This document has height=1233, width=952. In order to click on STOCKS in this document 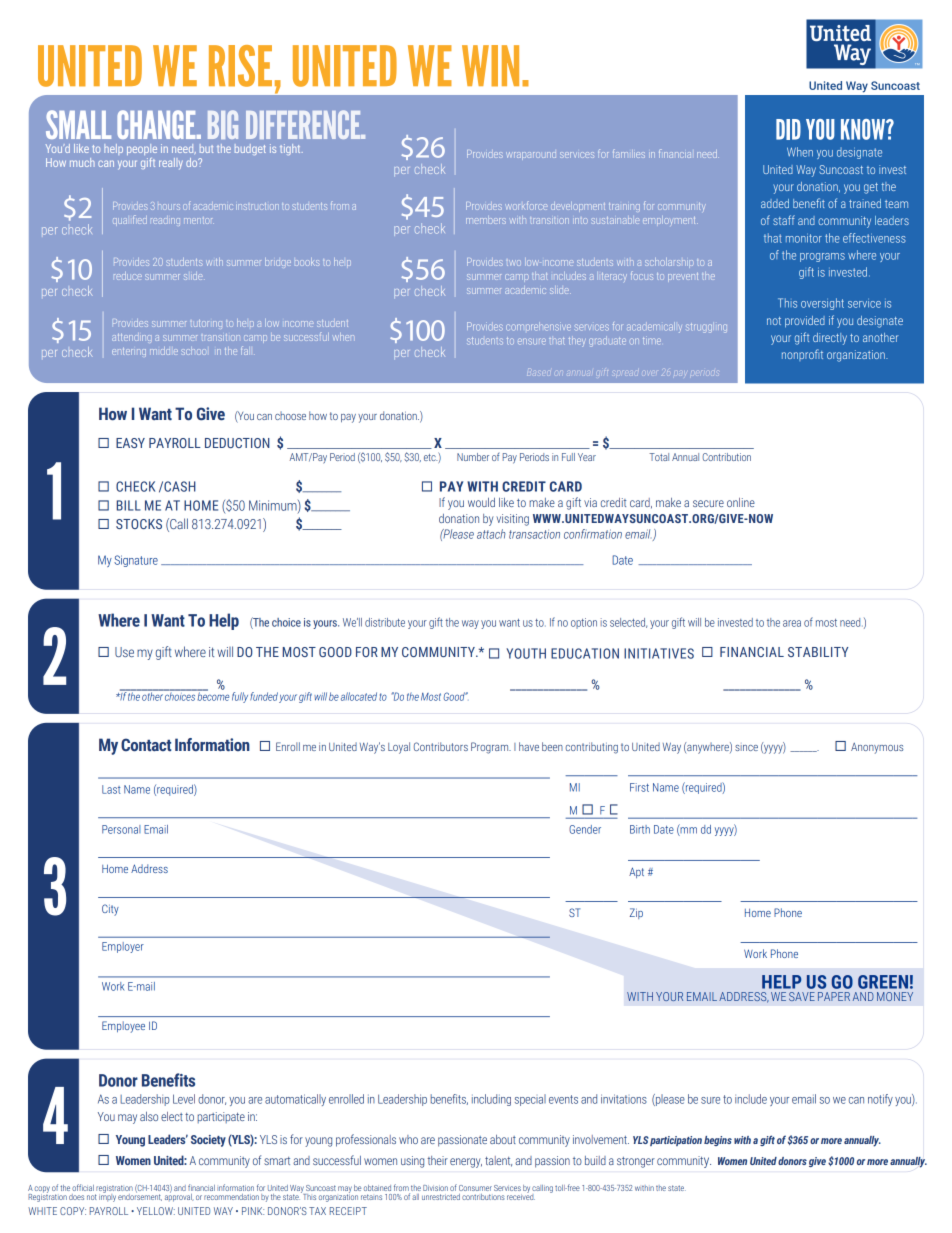, I will do `click(139, 524)`.
